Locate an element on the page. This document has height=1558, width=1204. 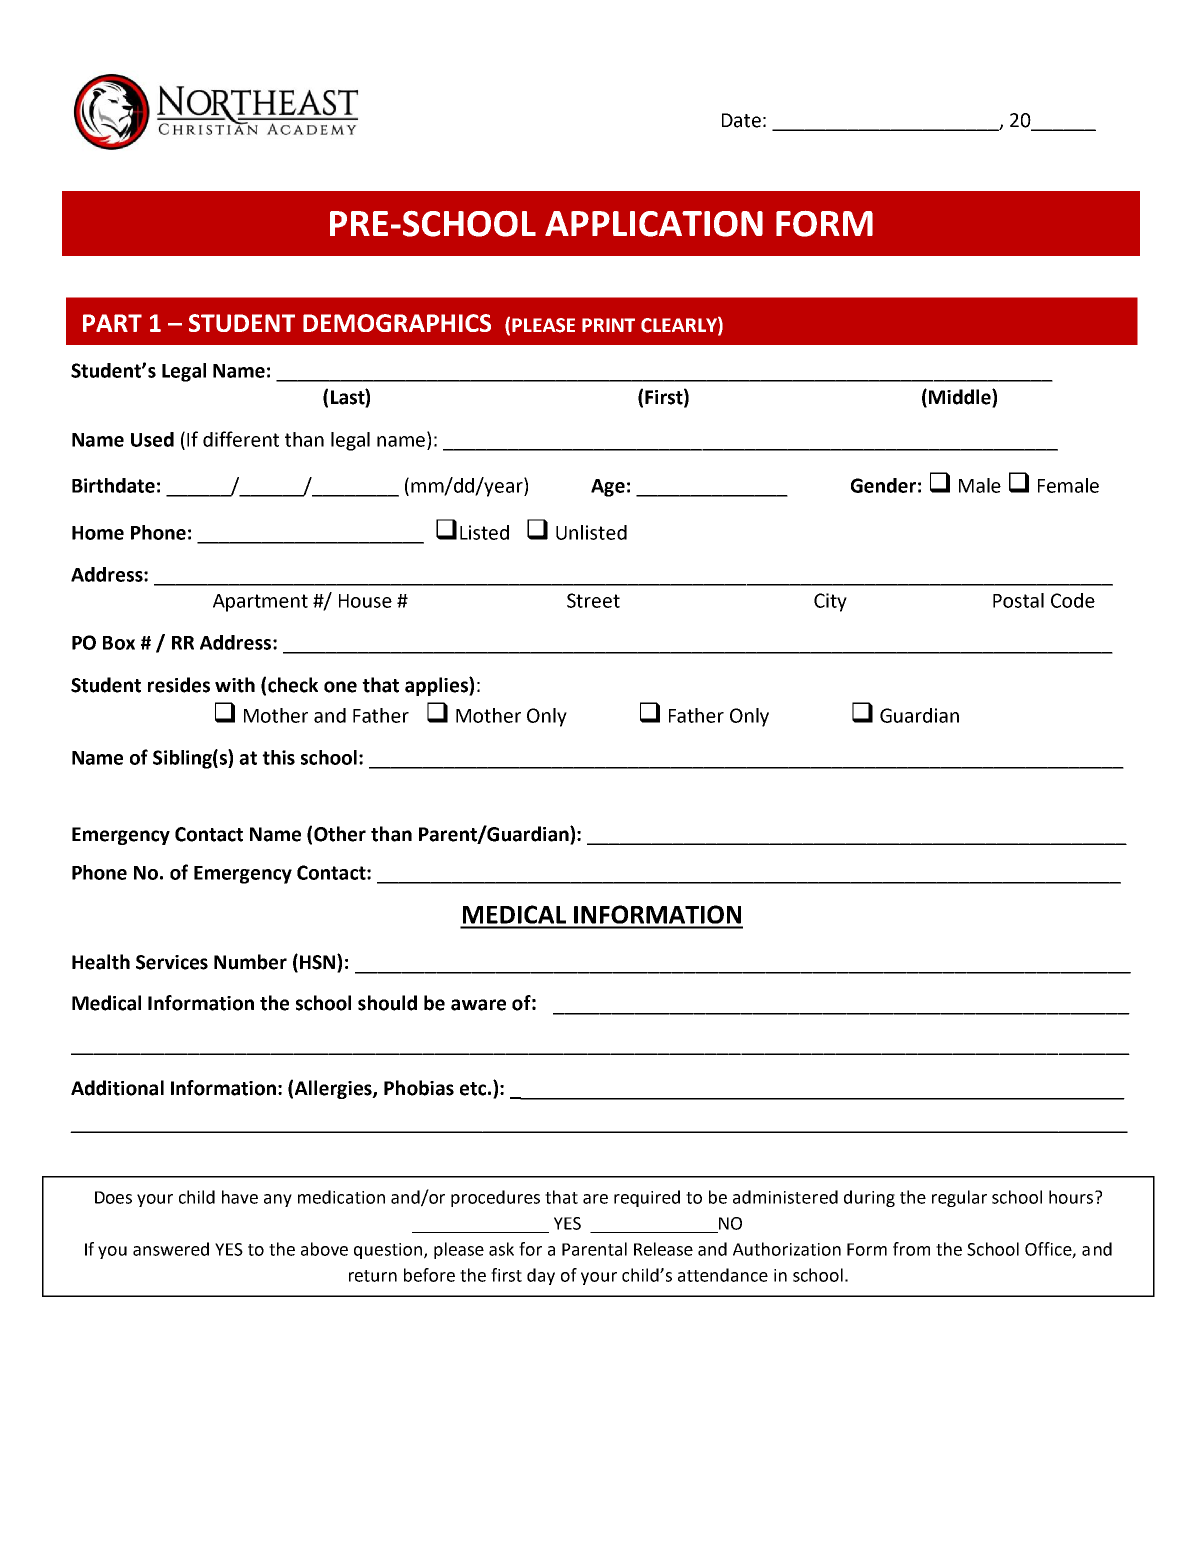
Middle is located at coordinates (961, 398).
